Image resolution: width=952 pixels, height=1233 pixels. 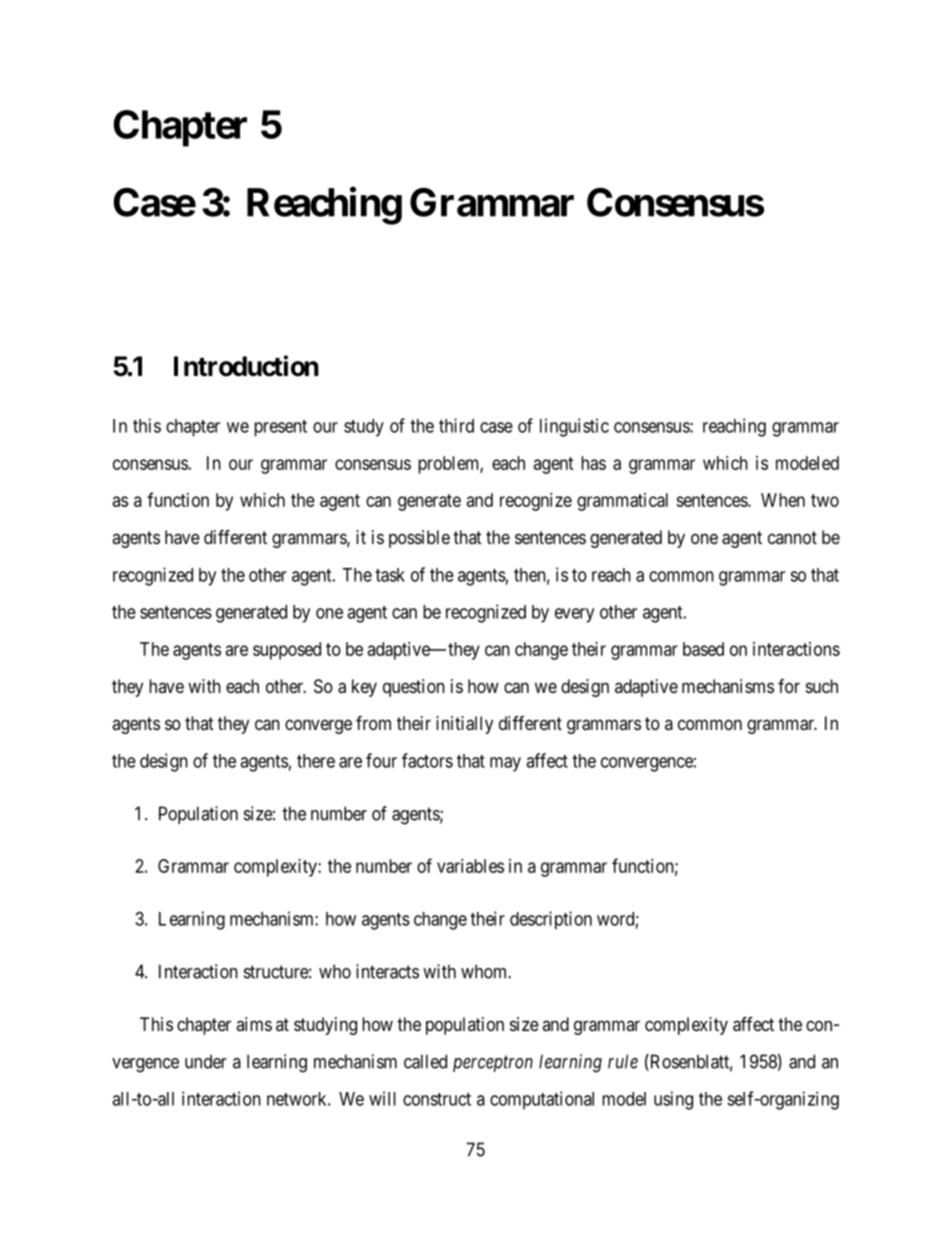 I want to click on will, so click(x=382, y=1098).
